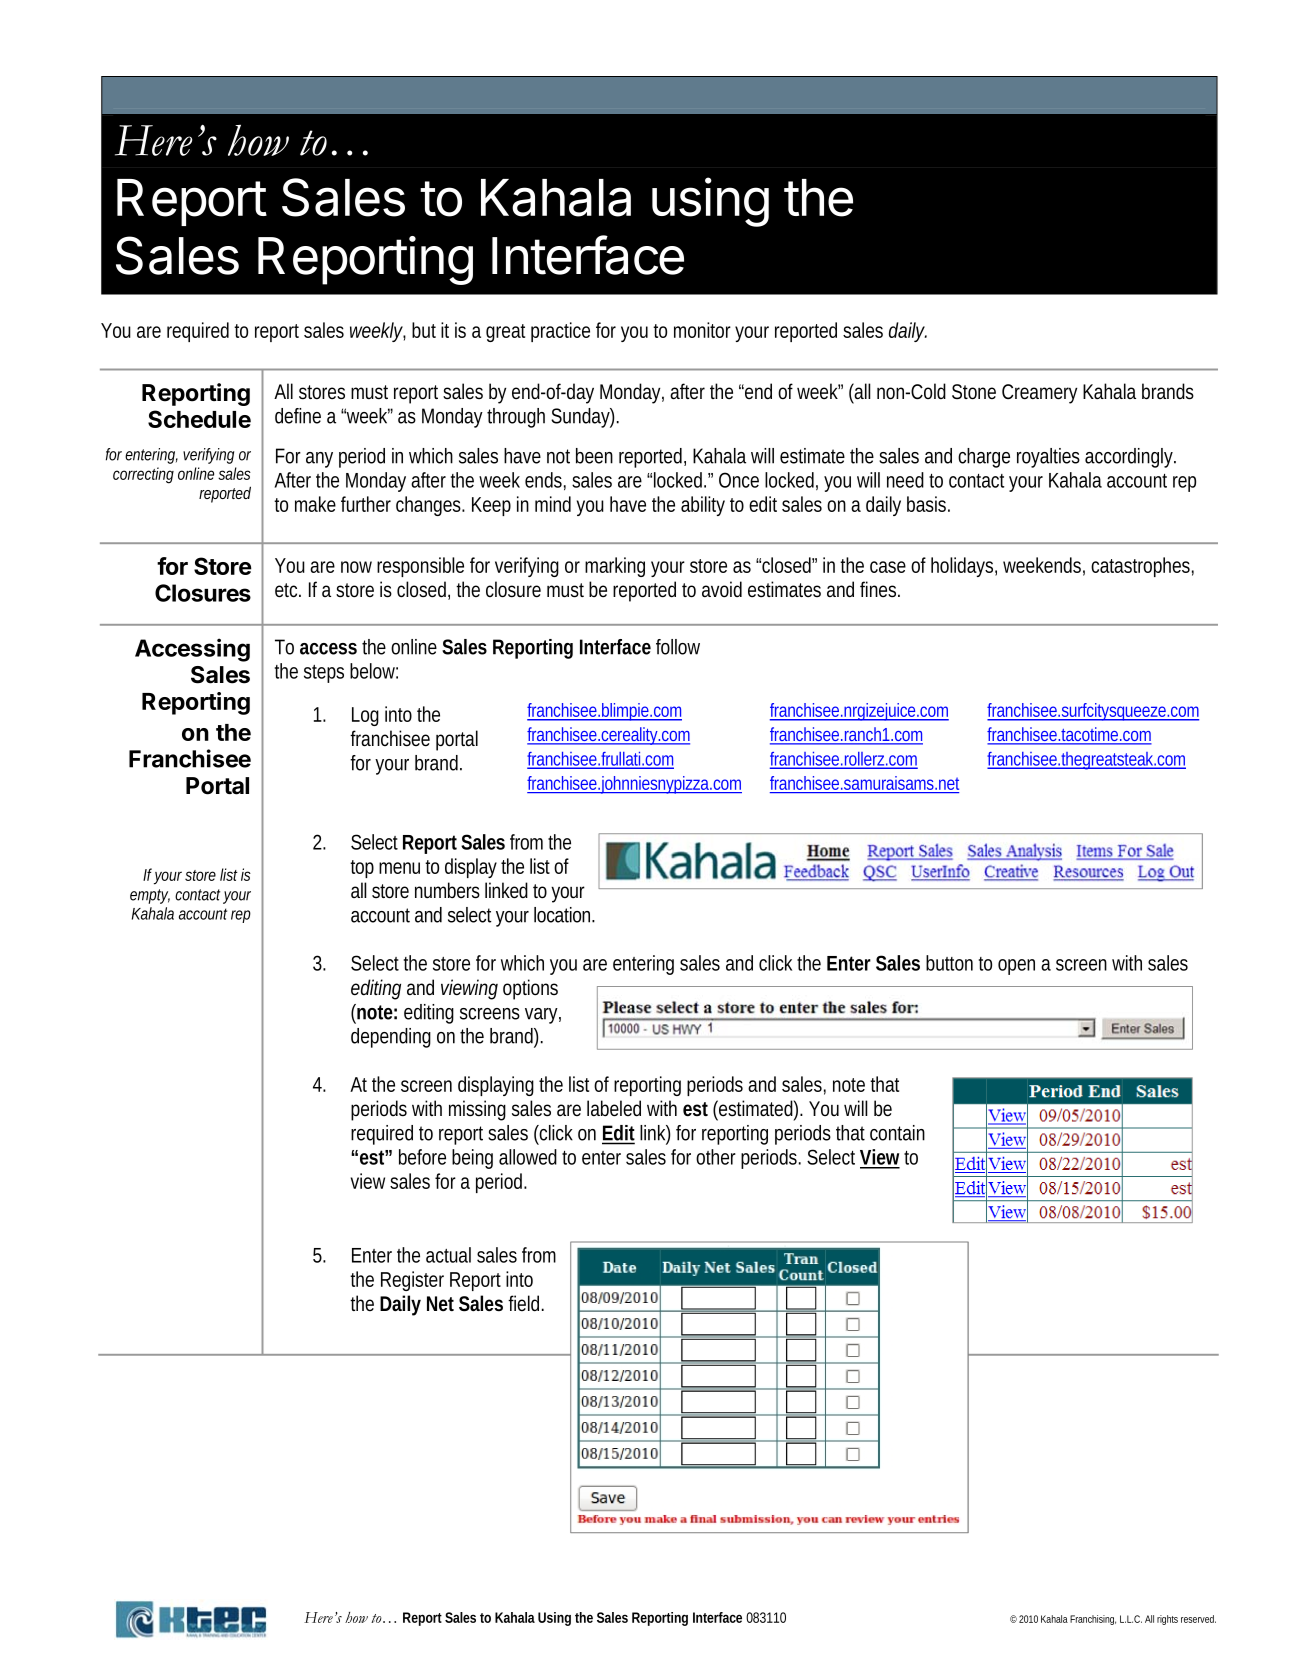 The width and height of the screenshot is (1293, 1673). Describe the element at coordinates (1039, 394) in the screenshot. I see `Creamery` at that location.
